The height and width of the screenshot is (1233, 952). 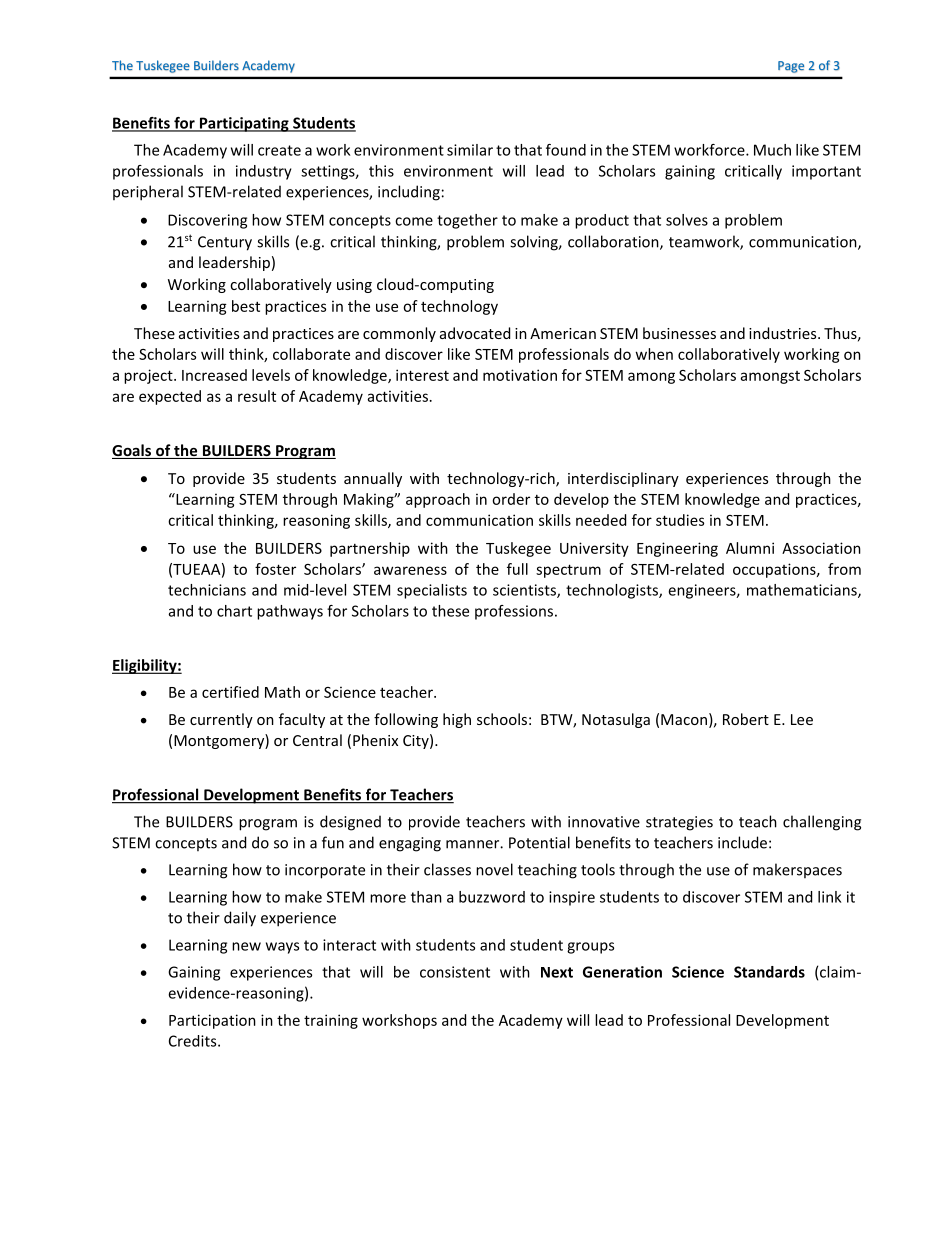 I want to click on best, so click(x=246, y=306).
